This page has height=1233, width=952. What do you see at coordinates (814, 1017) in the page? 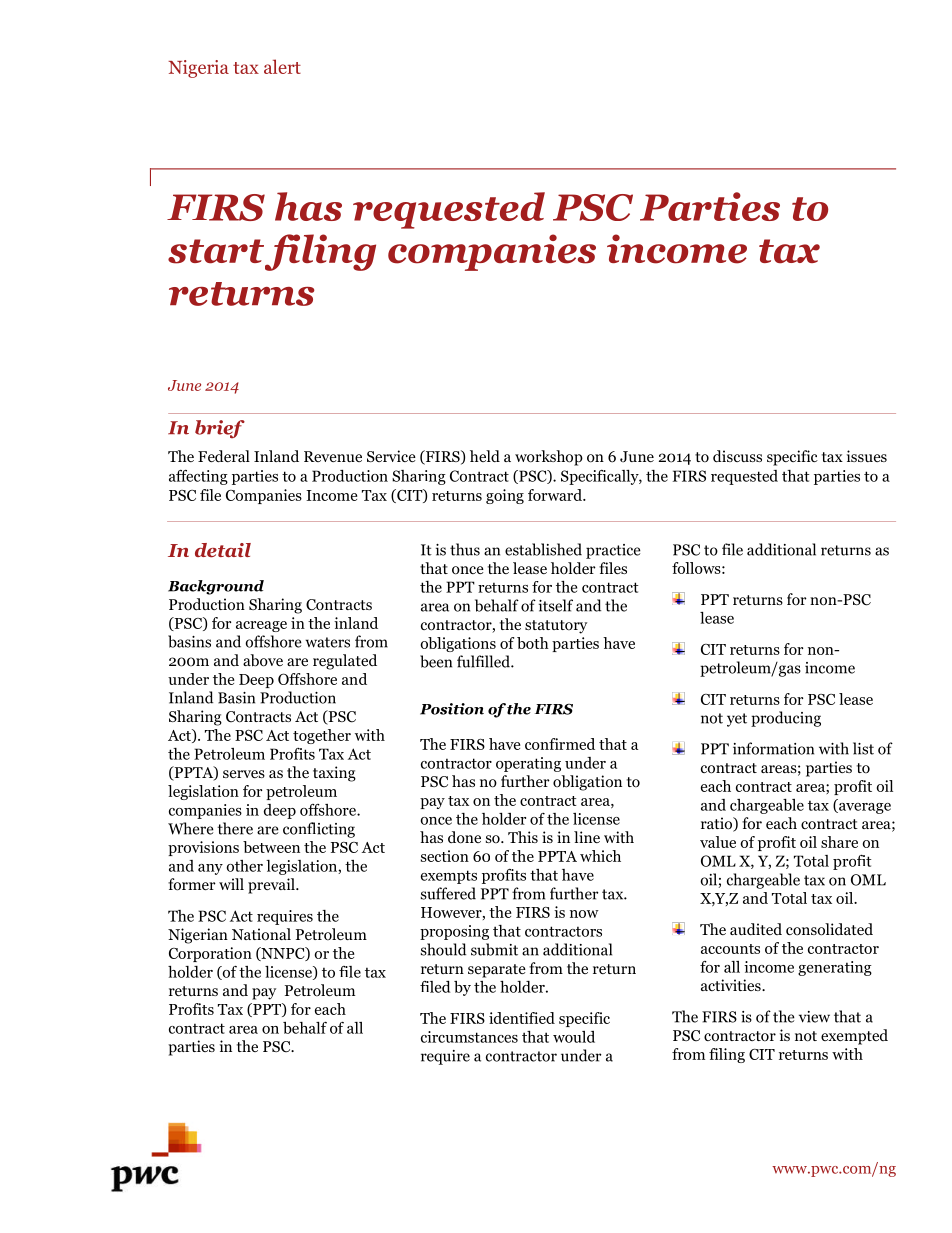
I see `view` at bounding box center [814, 1017].
